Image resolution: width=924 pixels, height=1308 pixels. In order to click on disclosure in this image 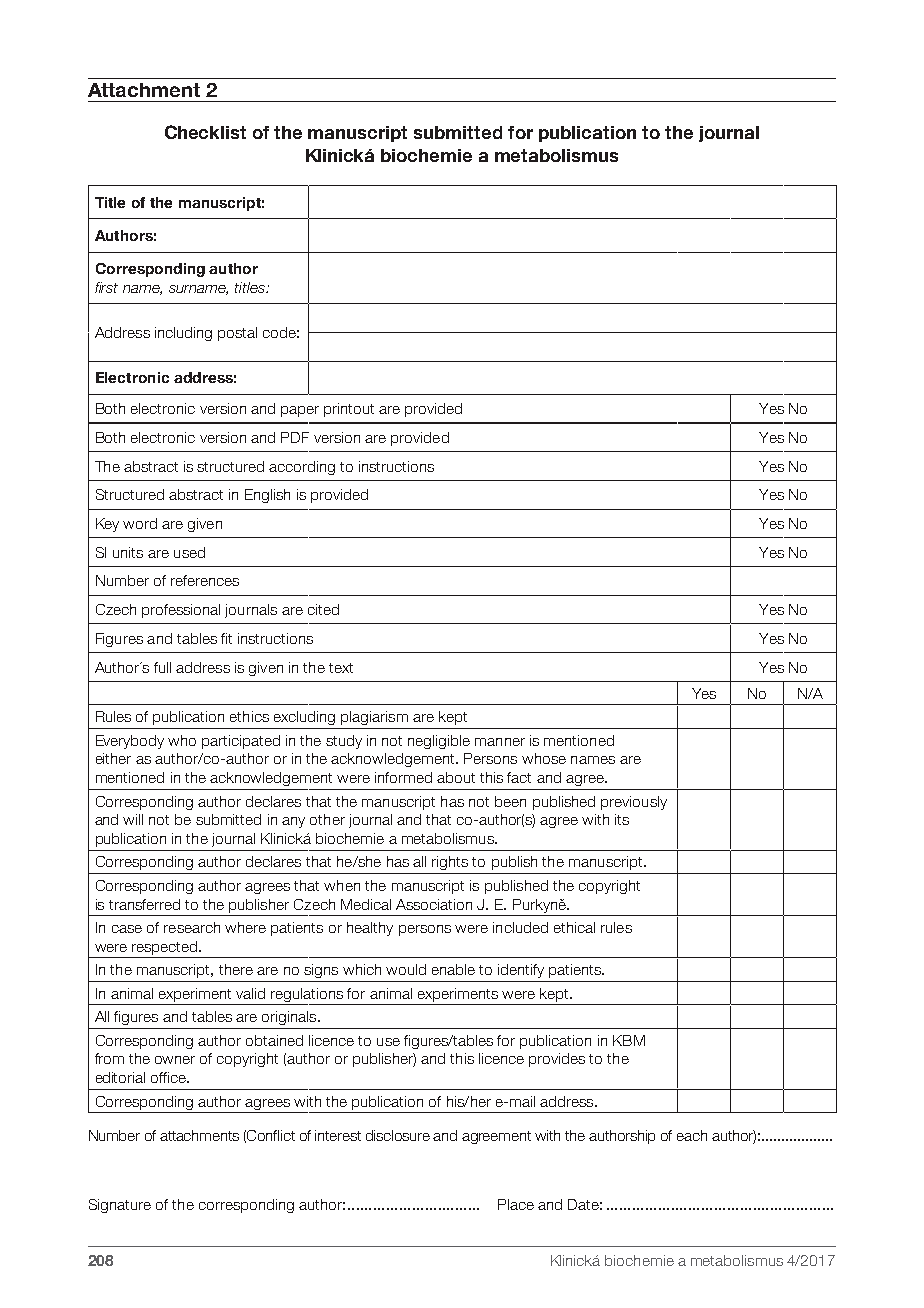, I will do `click(398, 1135)`.
